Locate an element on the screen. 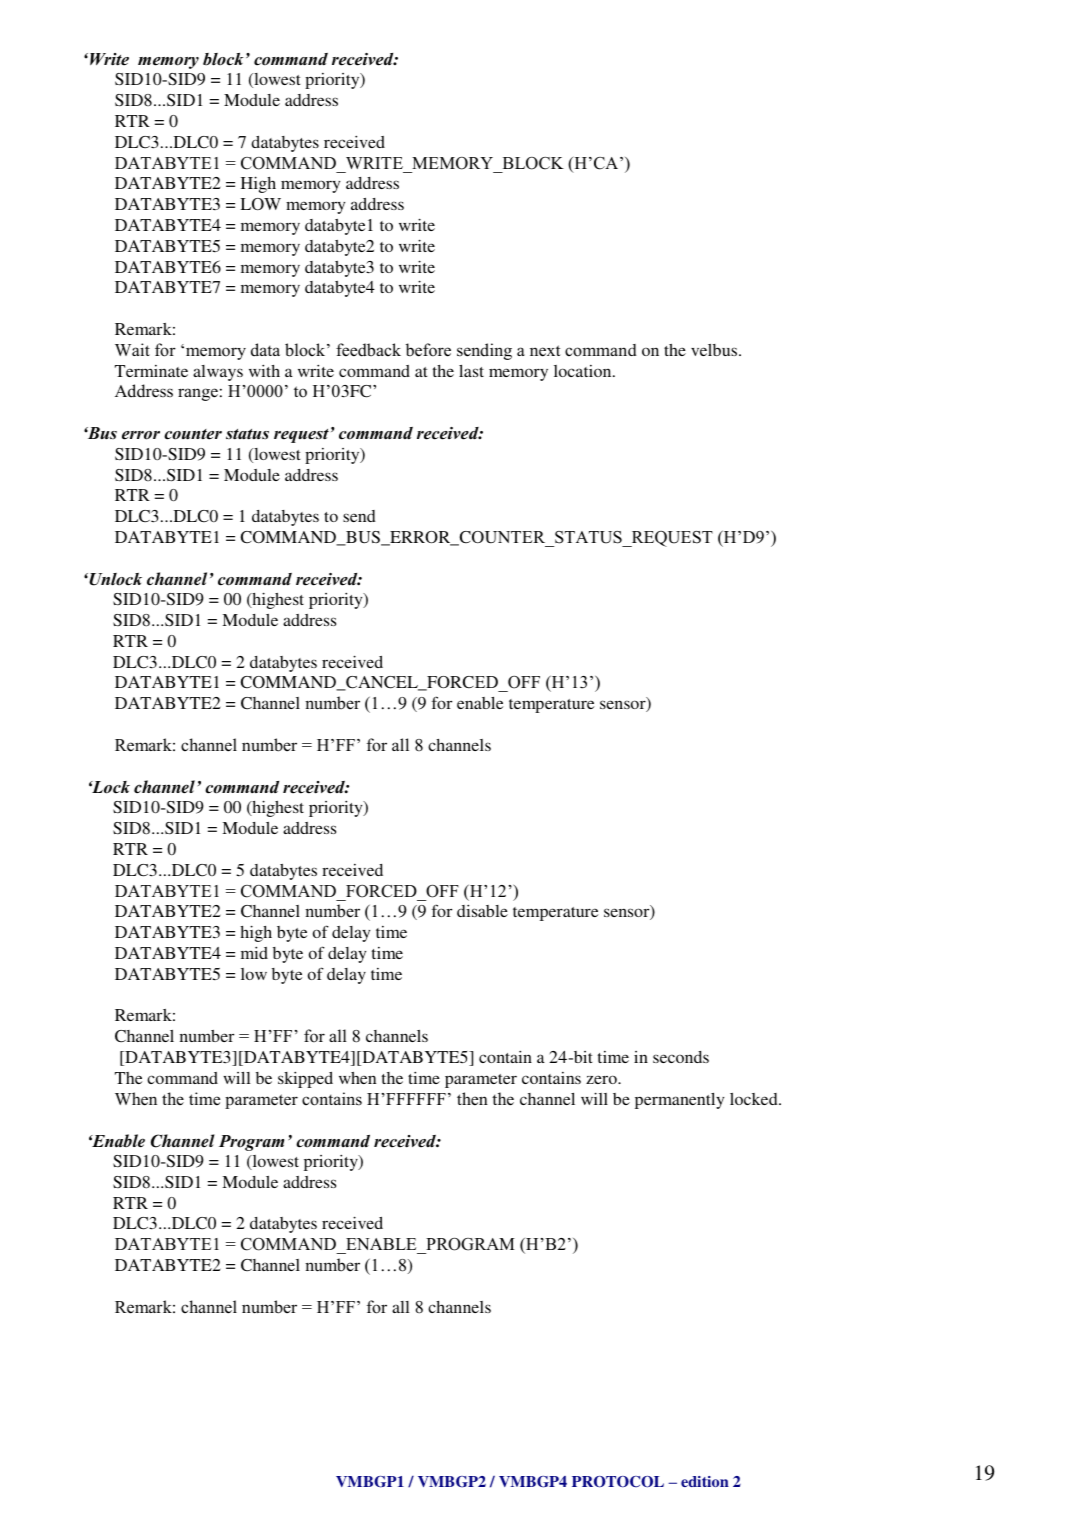 This screenshot has width=1077, height=1523. permanently is located at coordinates (679, 1101).
